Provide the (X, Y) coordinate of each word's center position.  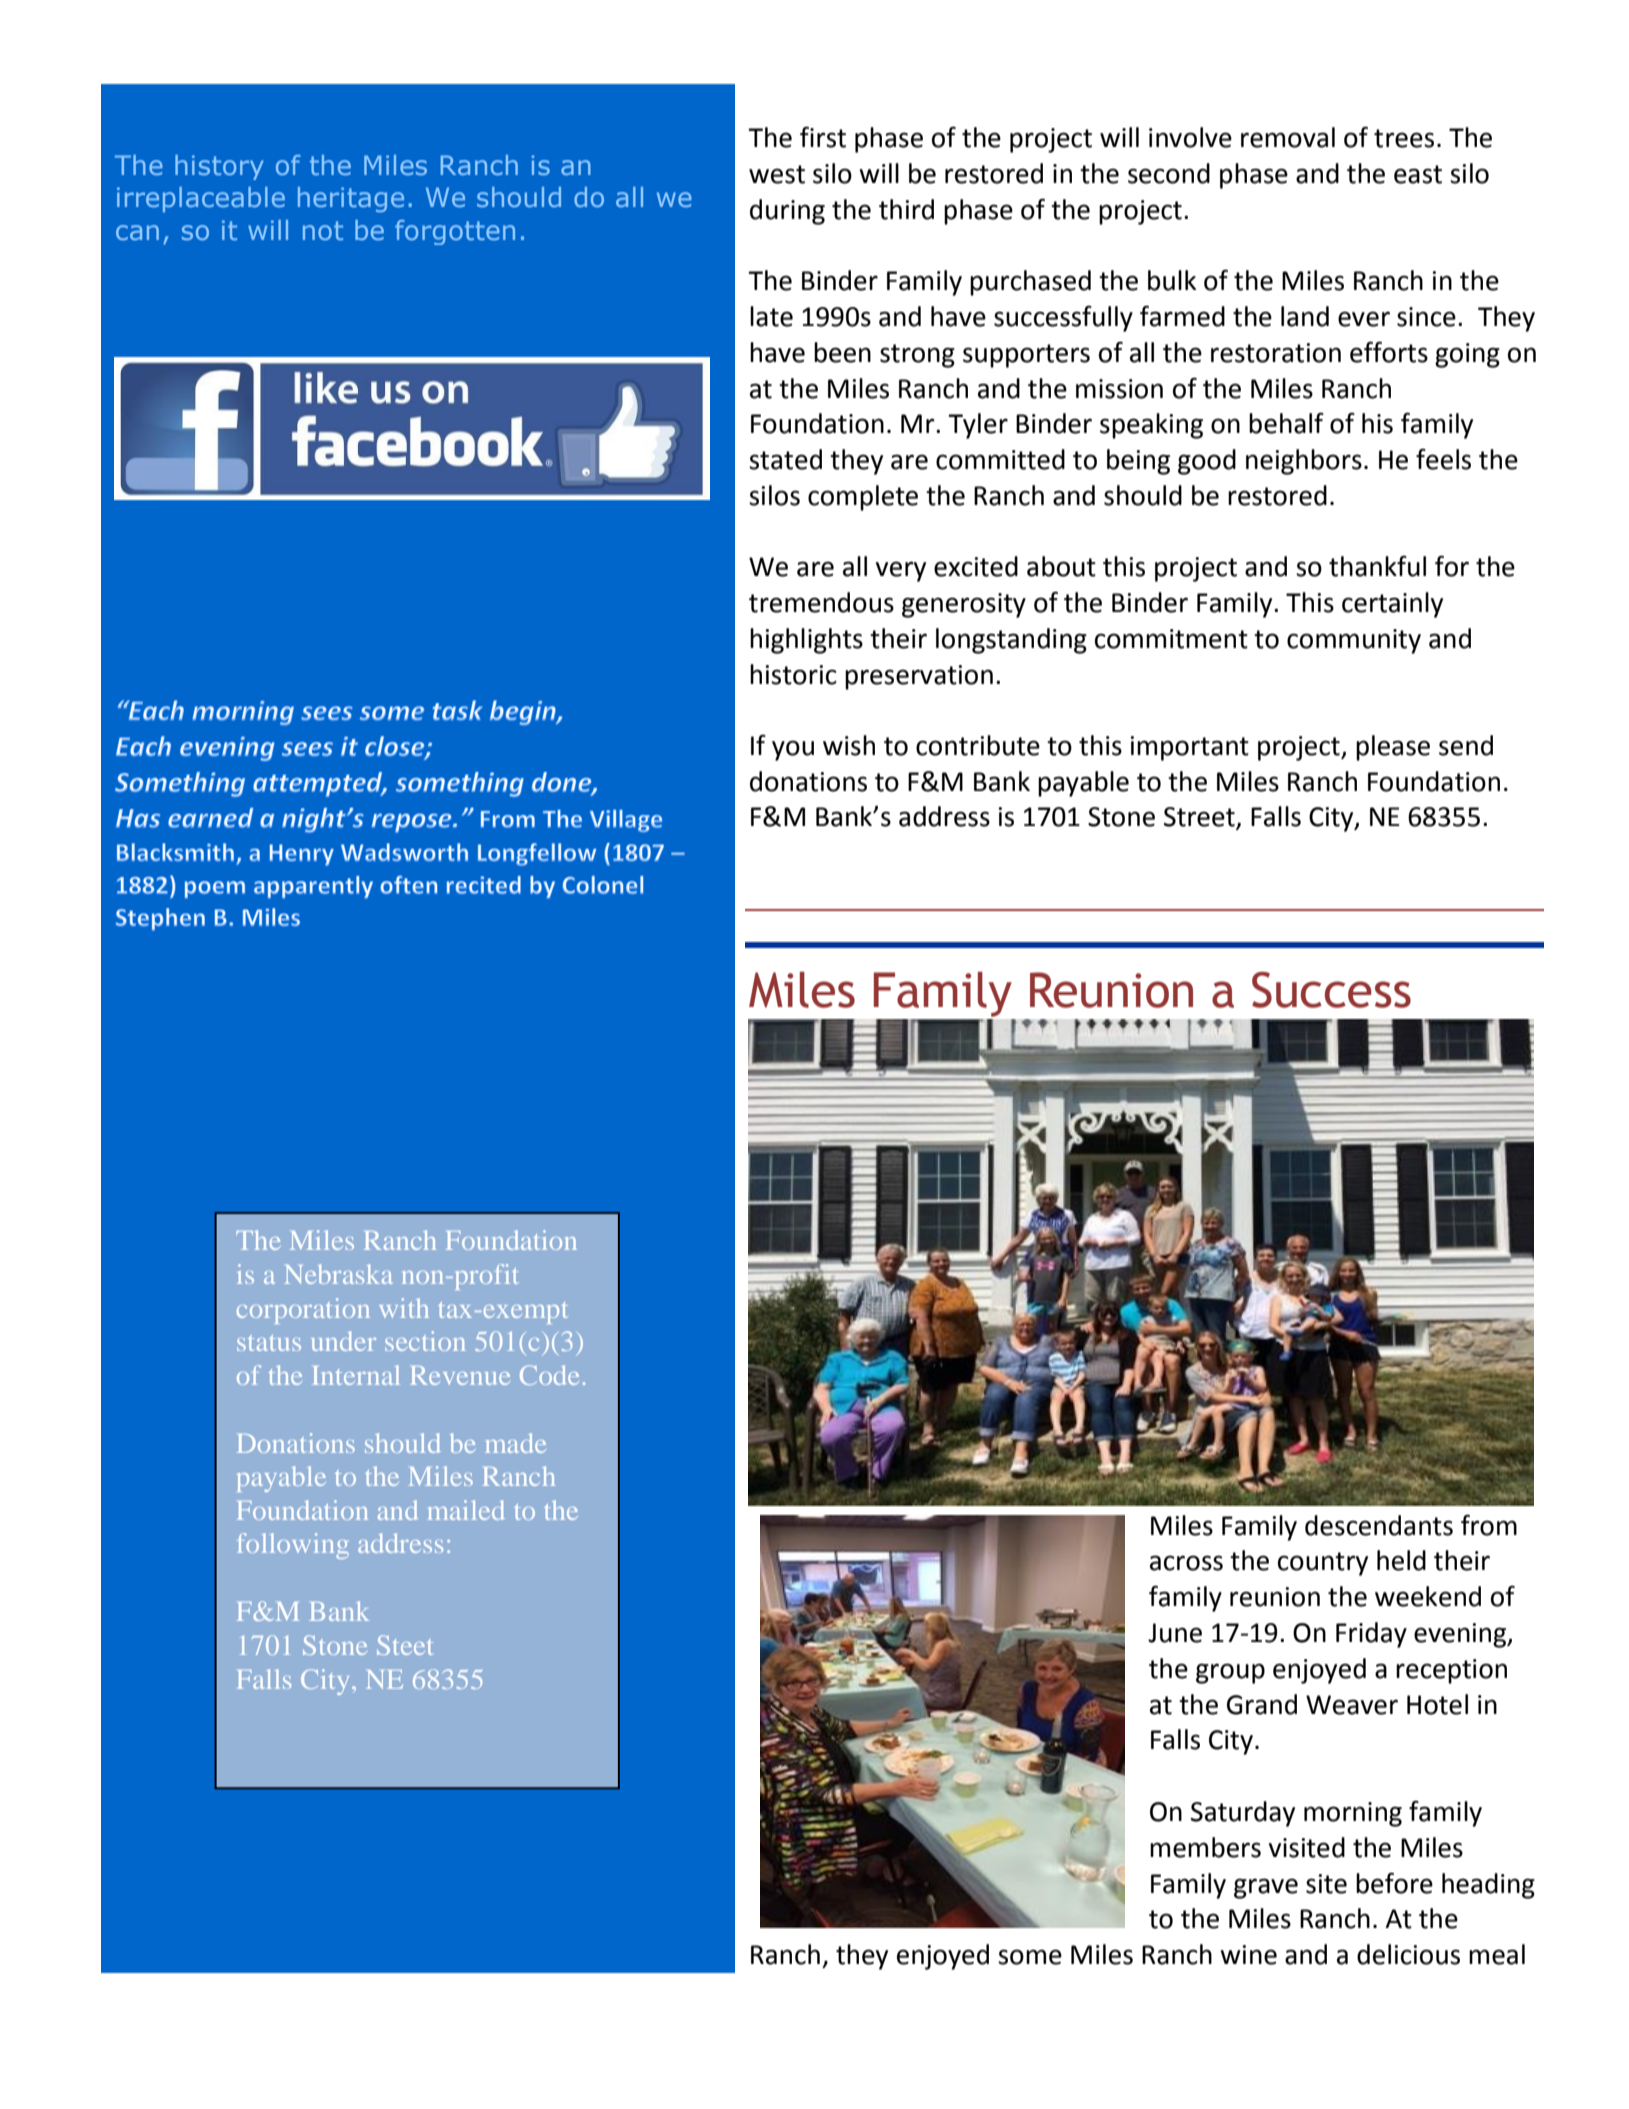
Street (1200, 818)
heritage (351, 199)
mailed (466, 1510)
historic (793, 674)
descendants (1379, 1525)
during (787, 212)
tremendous (821, 602)
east (1418, 174)
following (293, 1546)
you (793, 750)
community (1354, 641)
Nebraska (338, 1274)
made (515, 1443)
